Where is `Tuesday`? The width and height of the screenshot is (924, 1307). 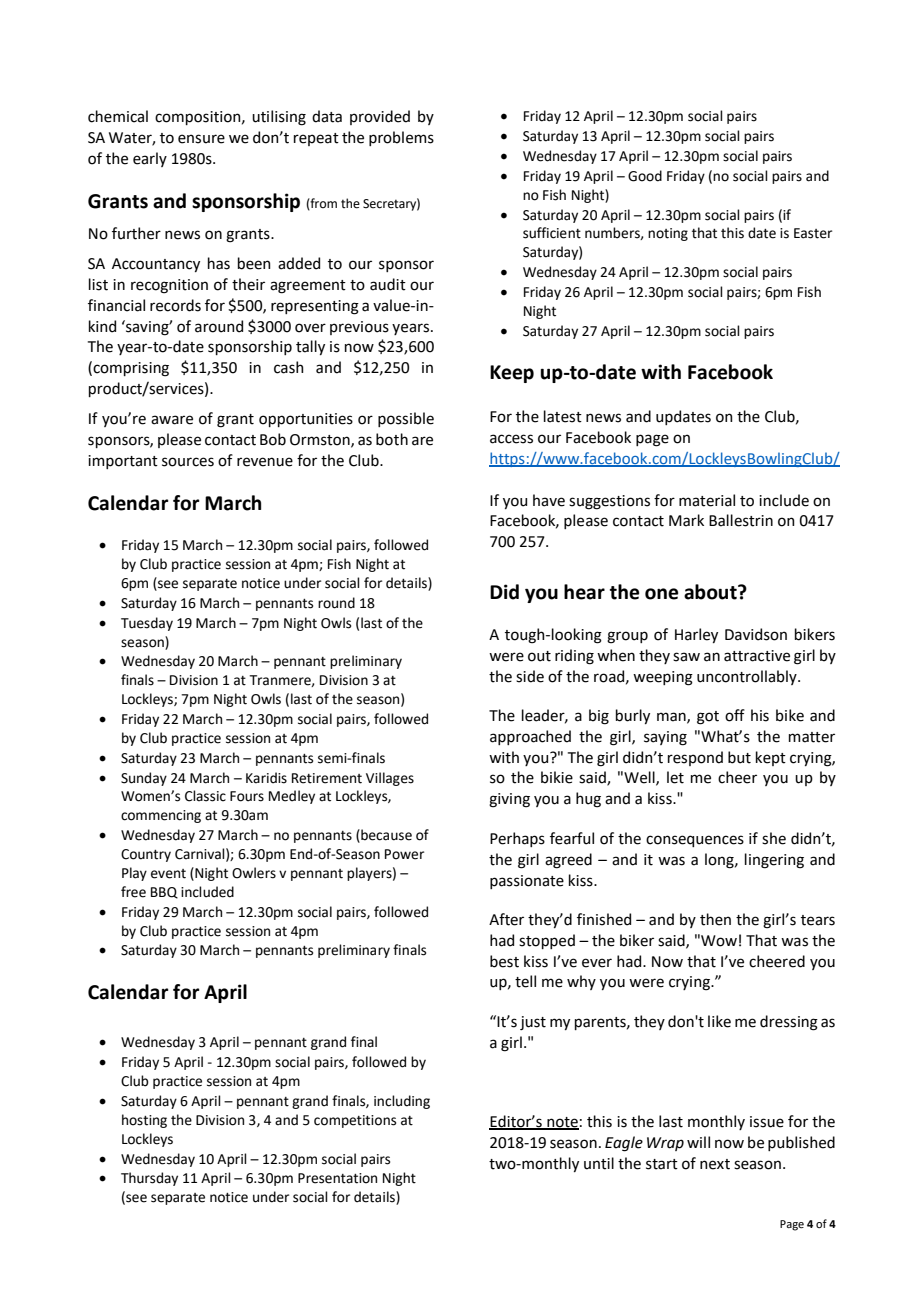
Tuesday is located at coordinates (147, 624).
